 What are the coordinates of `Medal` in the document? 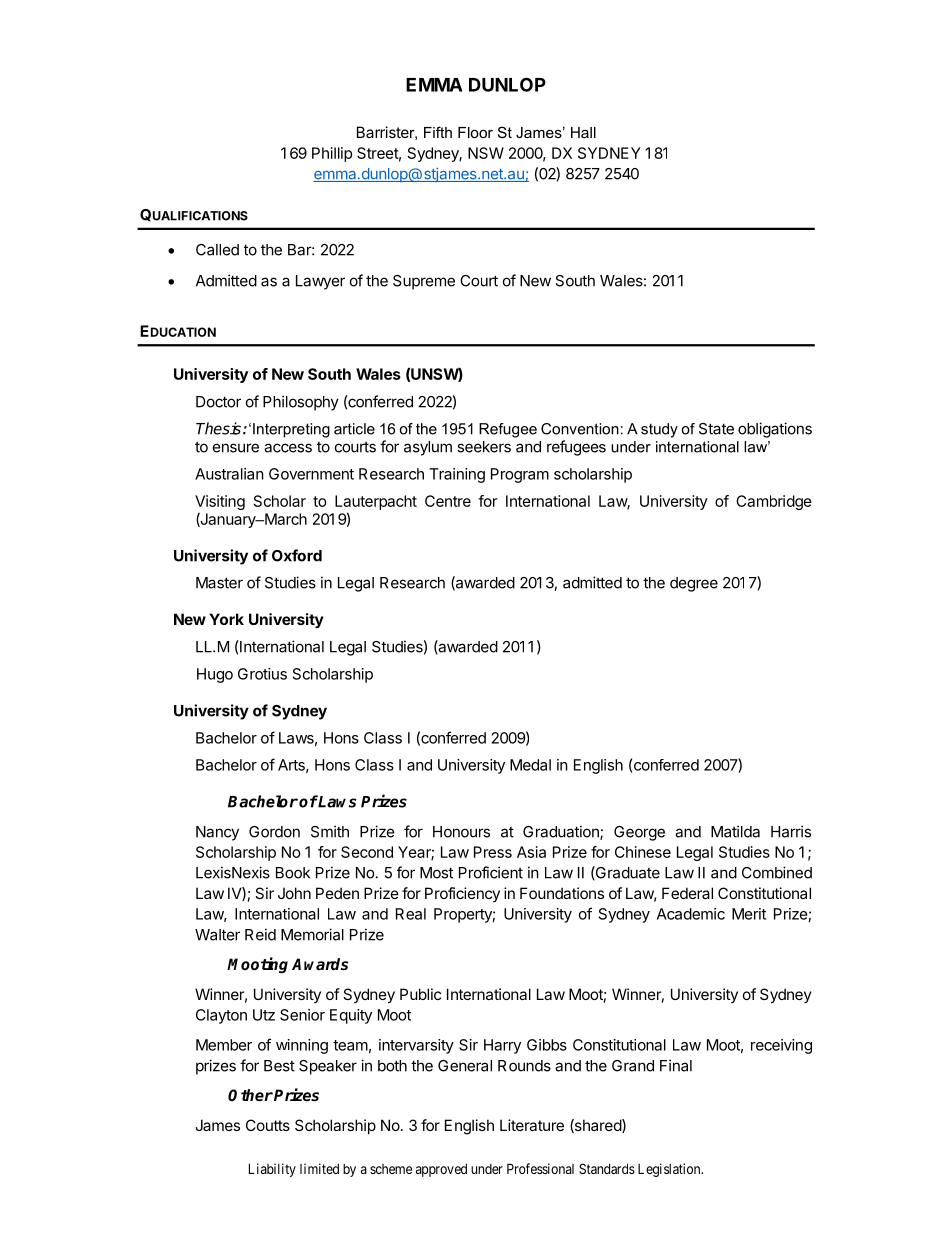 It's located at (530, 765).
